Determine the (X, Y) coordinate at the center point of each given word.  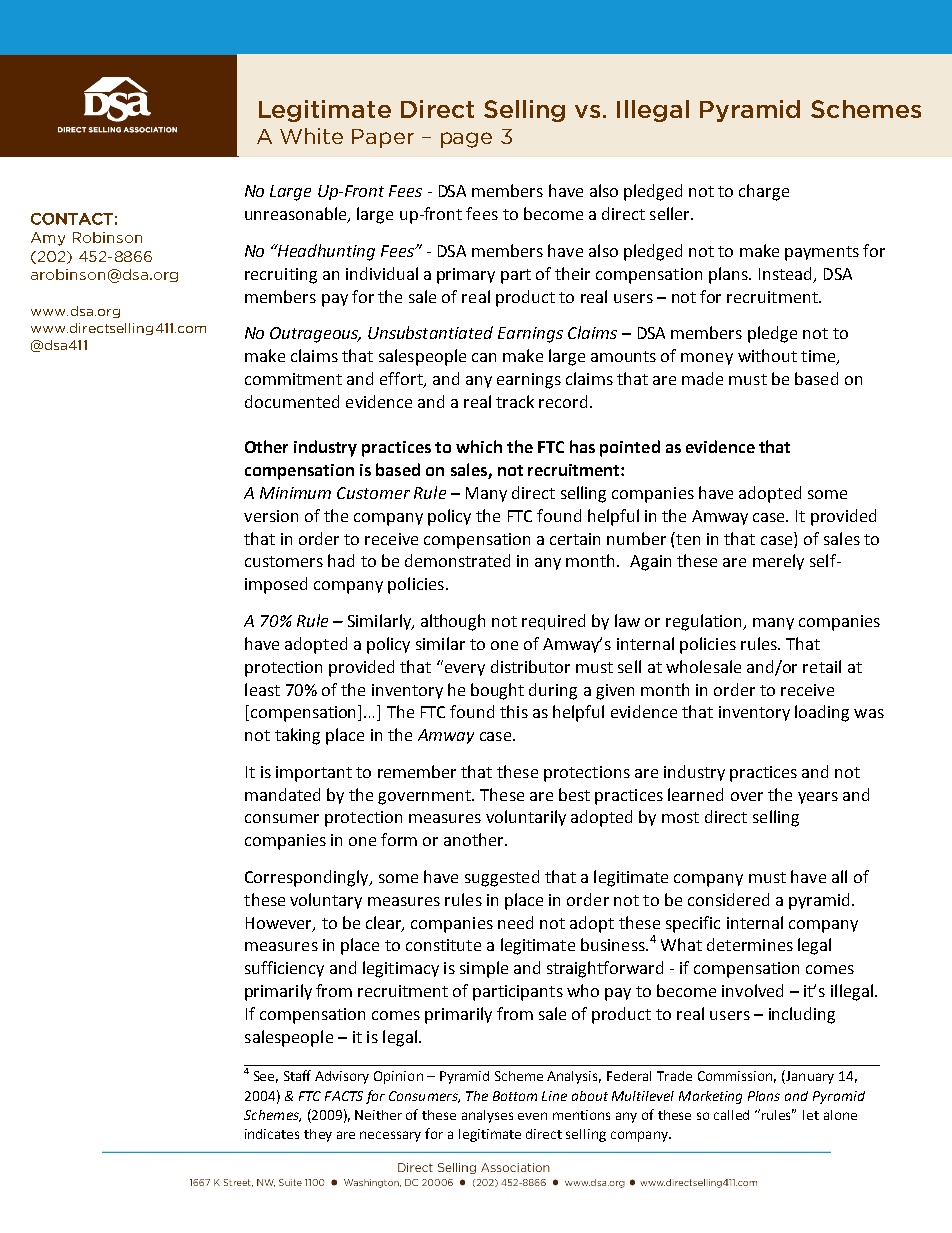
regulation (705, 622)
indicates (272, 1134)
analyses (487, 1116)
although (453, 622)
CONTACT (72, 219)
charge (764, 192)
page (466, 140)
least (262, 689)
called (731, 1115)
